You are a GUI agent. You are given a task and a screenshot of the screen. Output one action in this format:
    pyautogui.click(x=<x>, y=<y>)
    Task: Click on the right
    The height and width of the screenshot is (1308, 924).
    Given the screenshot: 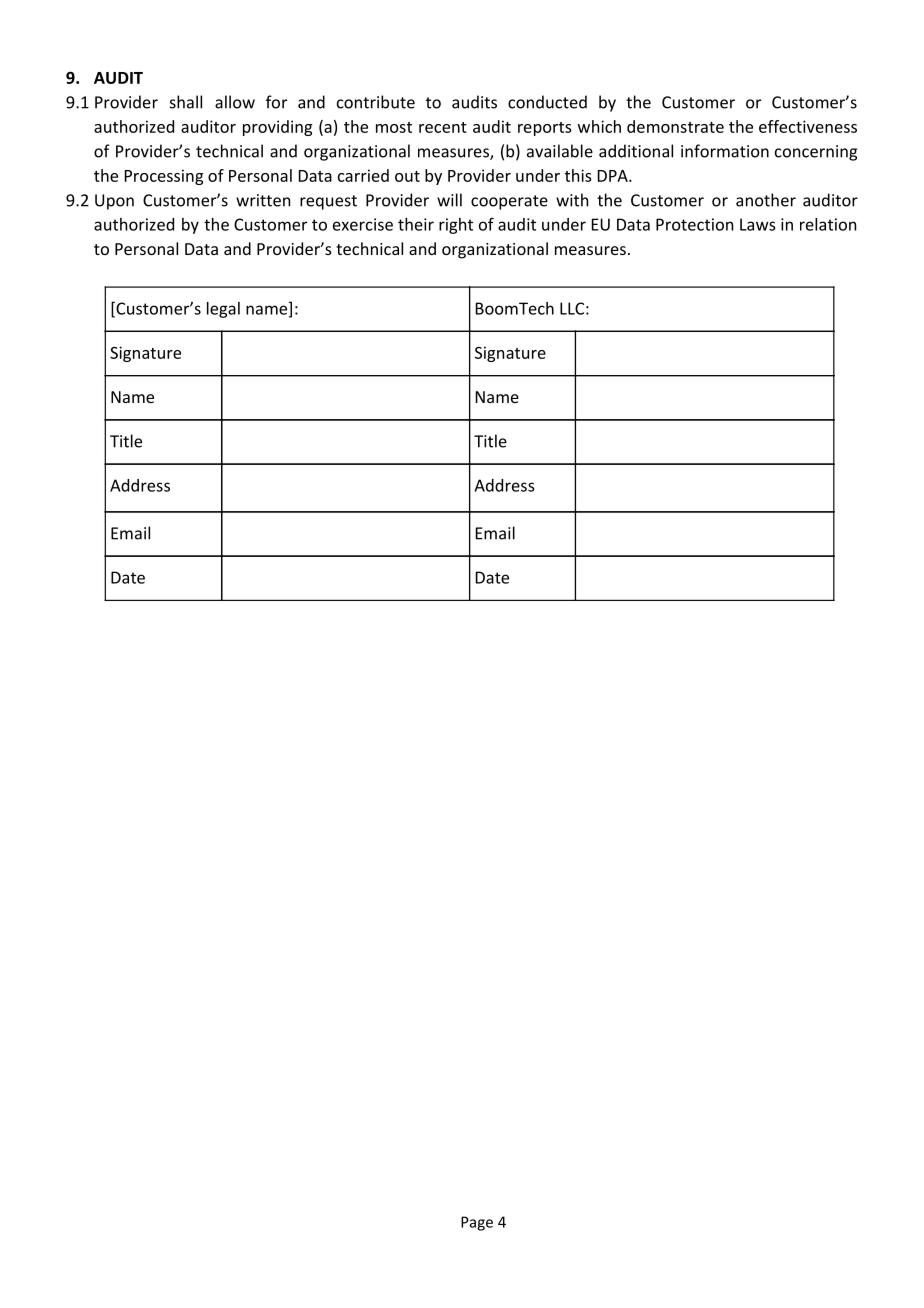 What is the action you would take?
    pyautogui.click(x=456, y=226)
